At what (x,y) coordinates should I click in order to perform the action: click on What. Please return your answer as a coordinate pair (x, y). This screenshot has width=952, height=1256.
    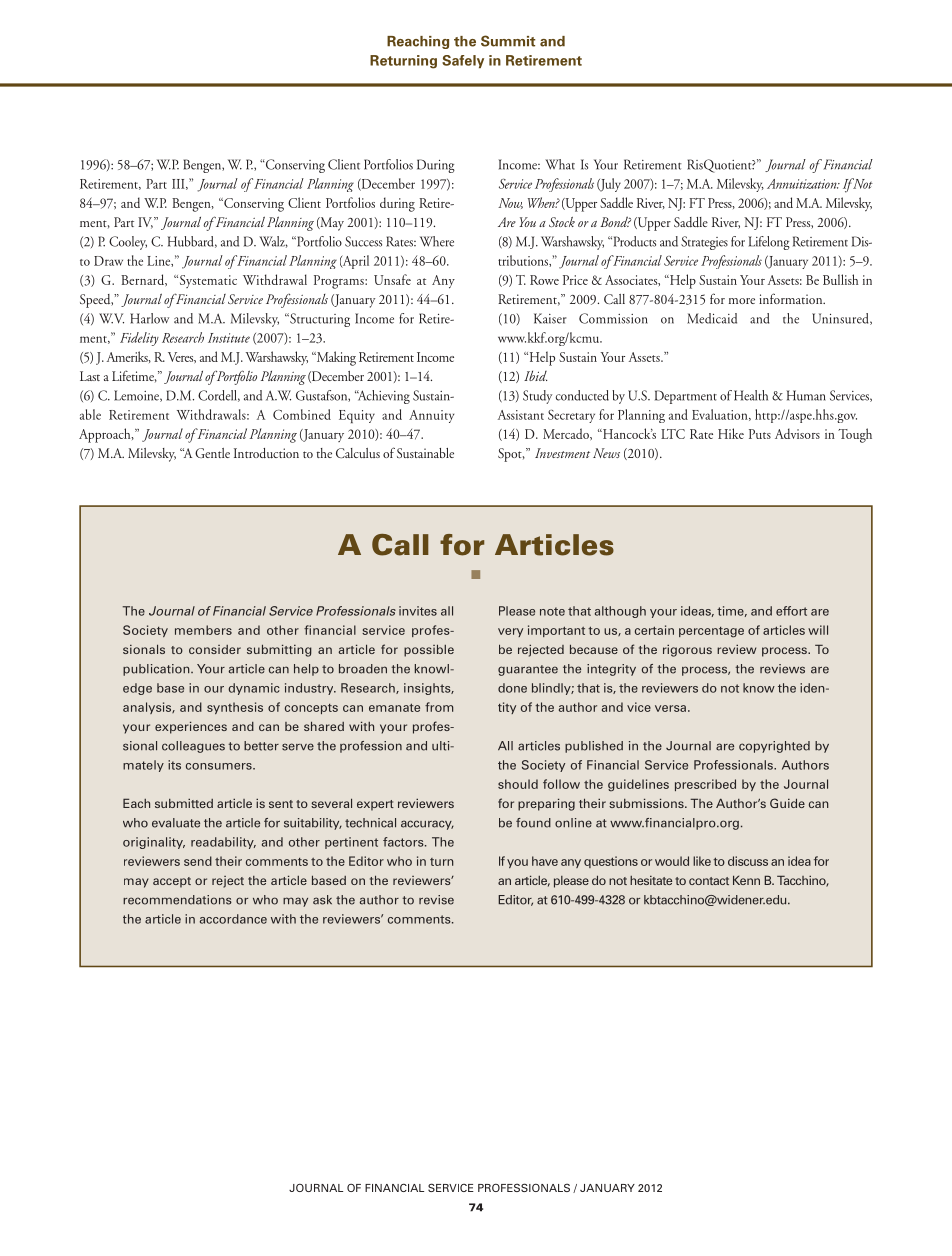
    Looking at the image, I should click on (560, 164).
